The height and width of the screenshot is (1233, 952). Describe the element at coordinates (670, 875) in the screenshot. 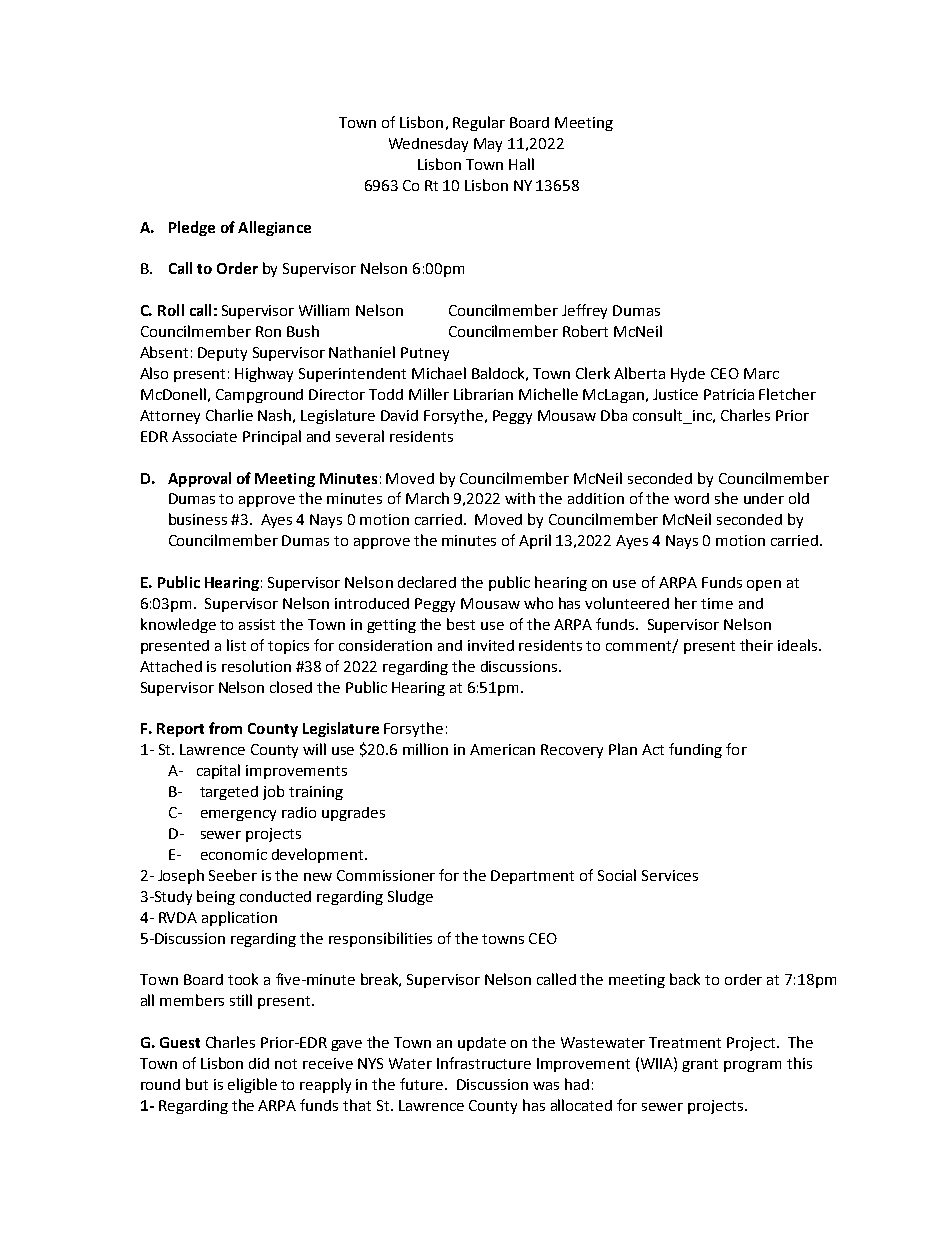

I see `Services` at that location.
